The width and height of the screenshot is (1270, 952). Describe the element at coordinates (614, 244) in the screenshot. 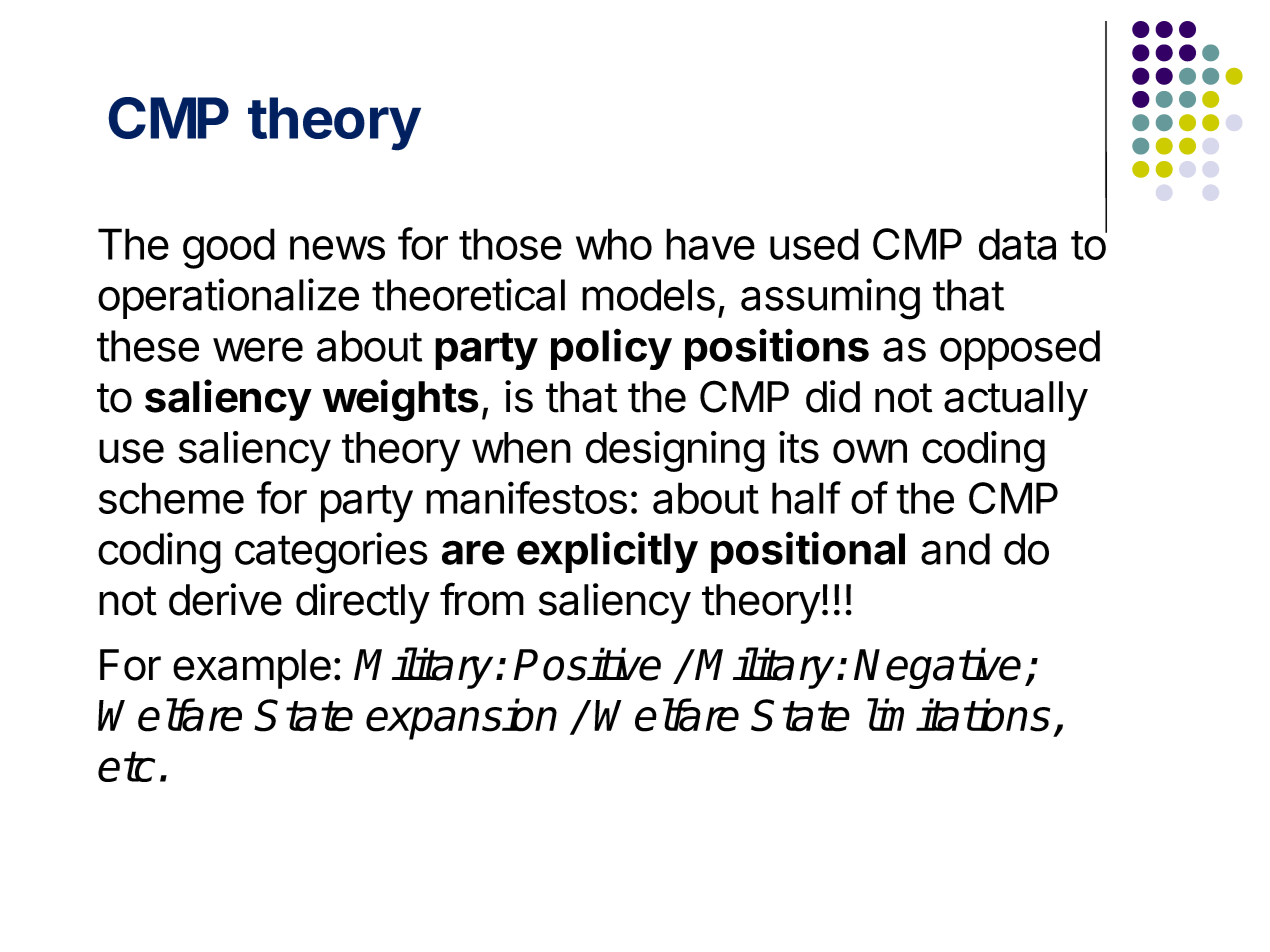

I see `who` at that location.
